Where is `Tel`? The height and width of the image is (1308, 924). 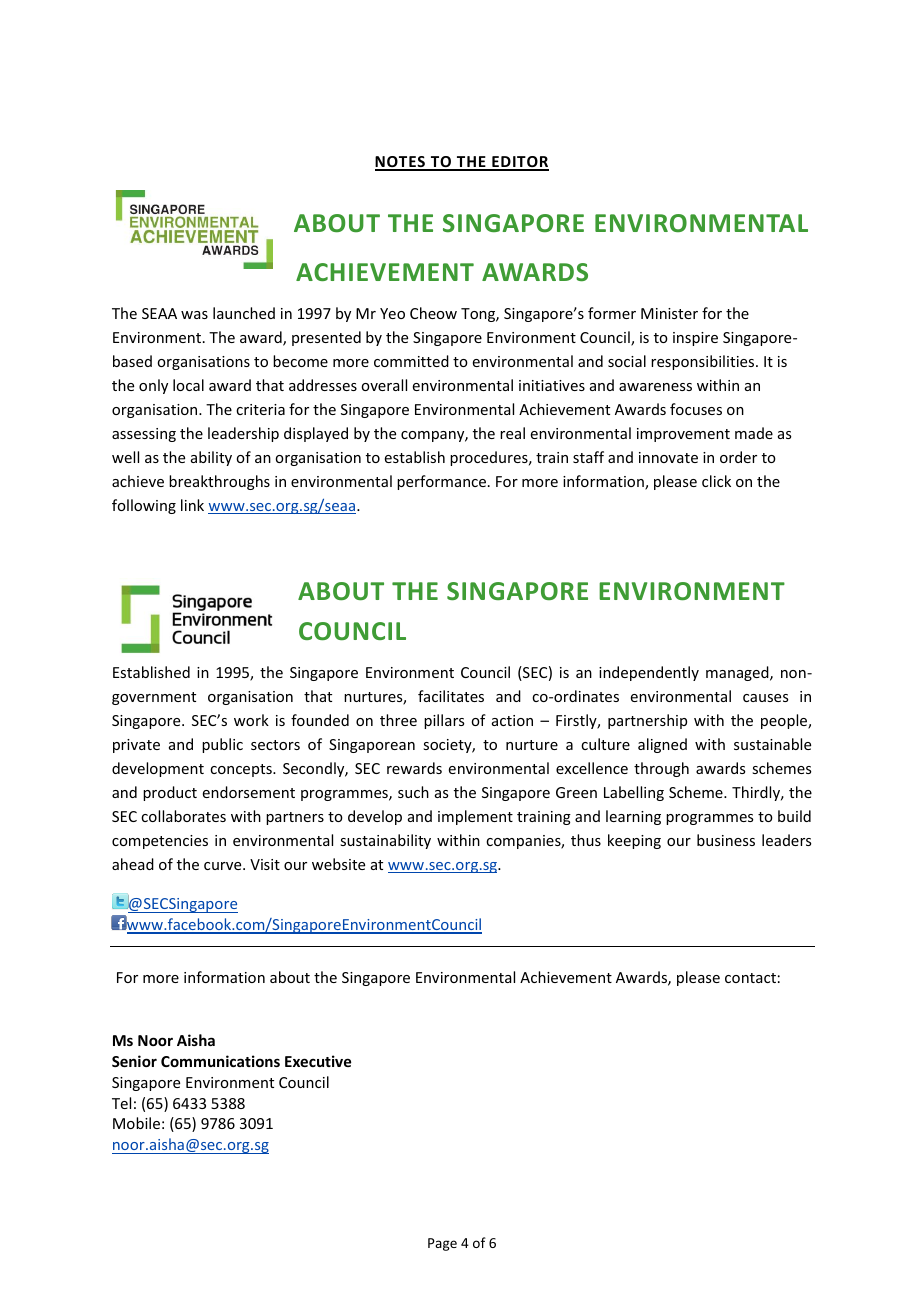
Tel is located at coordinates (121, 1103).
